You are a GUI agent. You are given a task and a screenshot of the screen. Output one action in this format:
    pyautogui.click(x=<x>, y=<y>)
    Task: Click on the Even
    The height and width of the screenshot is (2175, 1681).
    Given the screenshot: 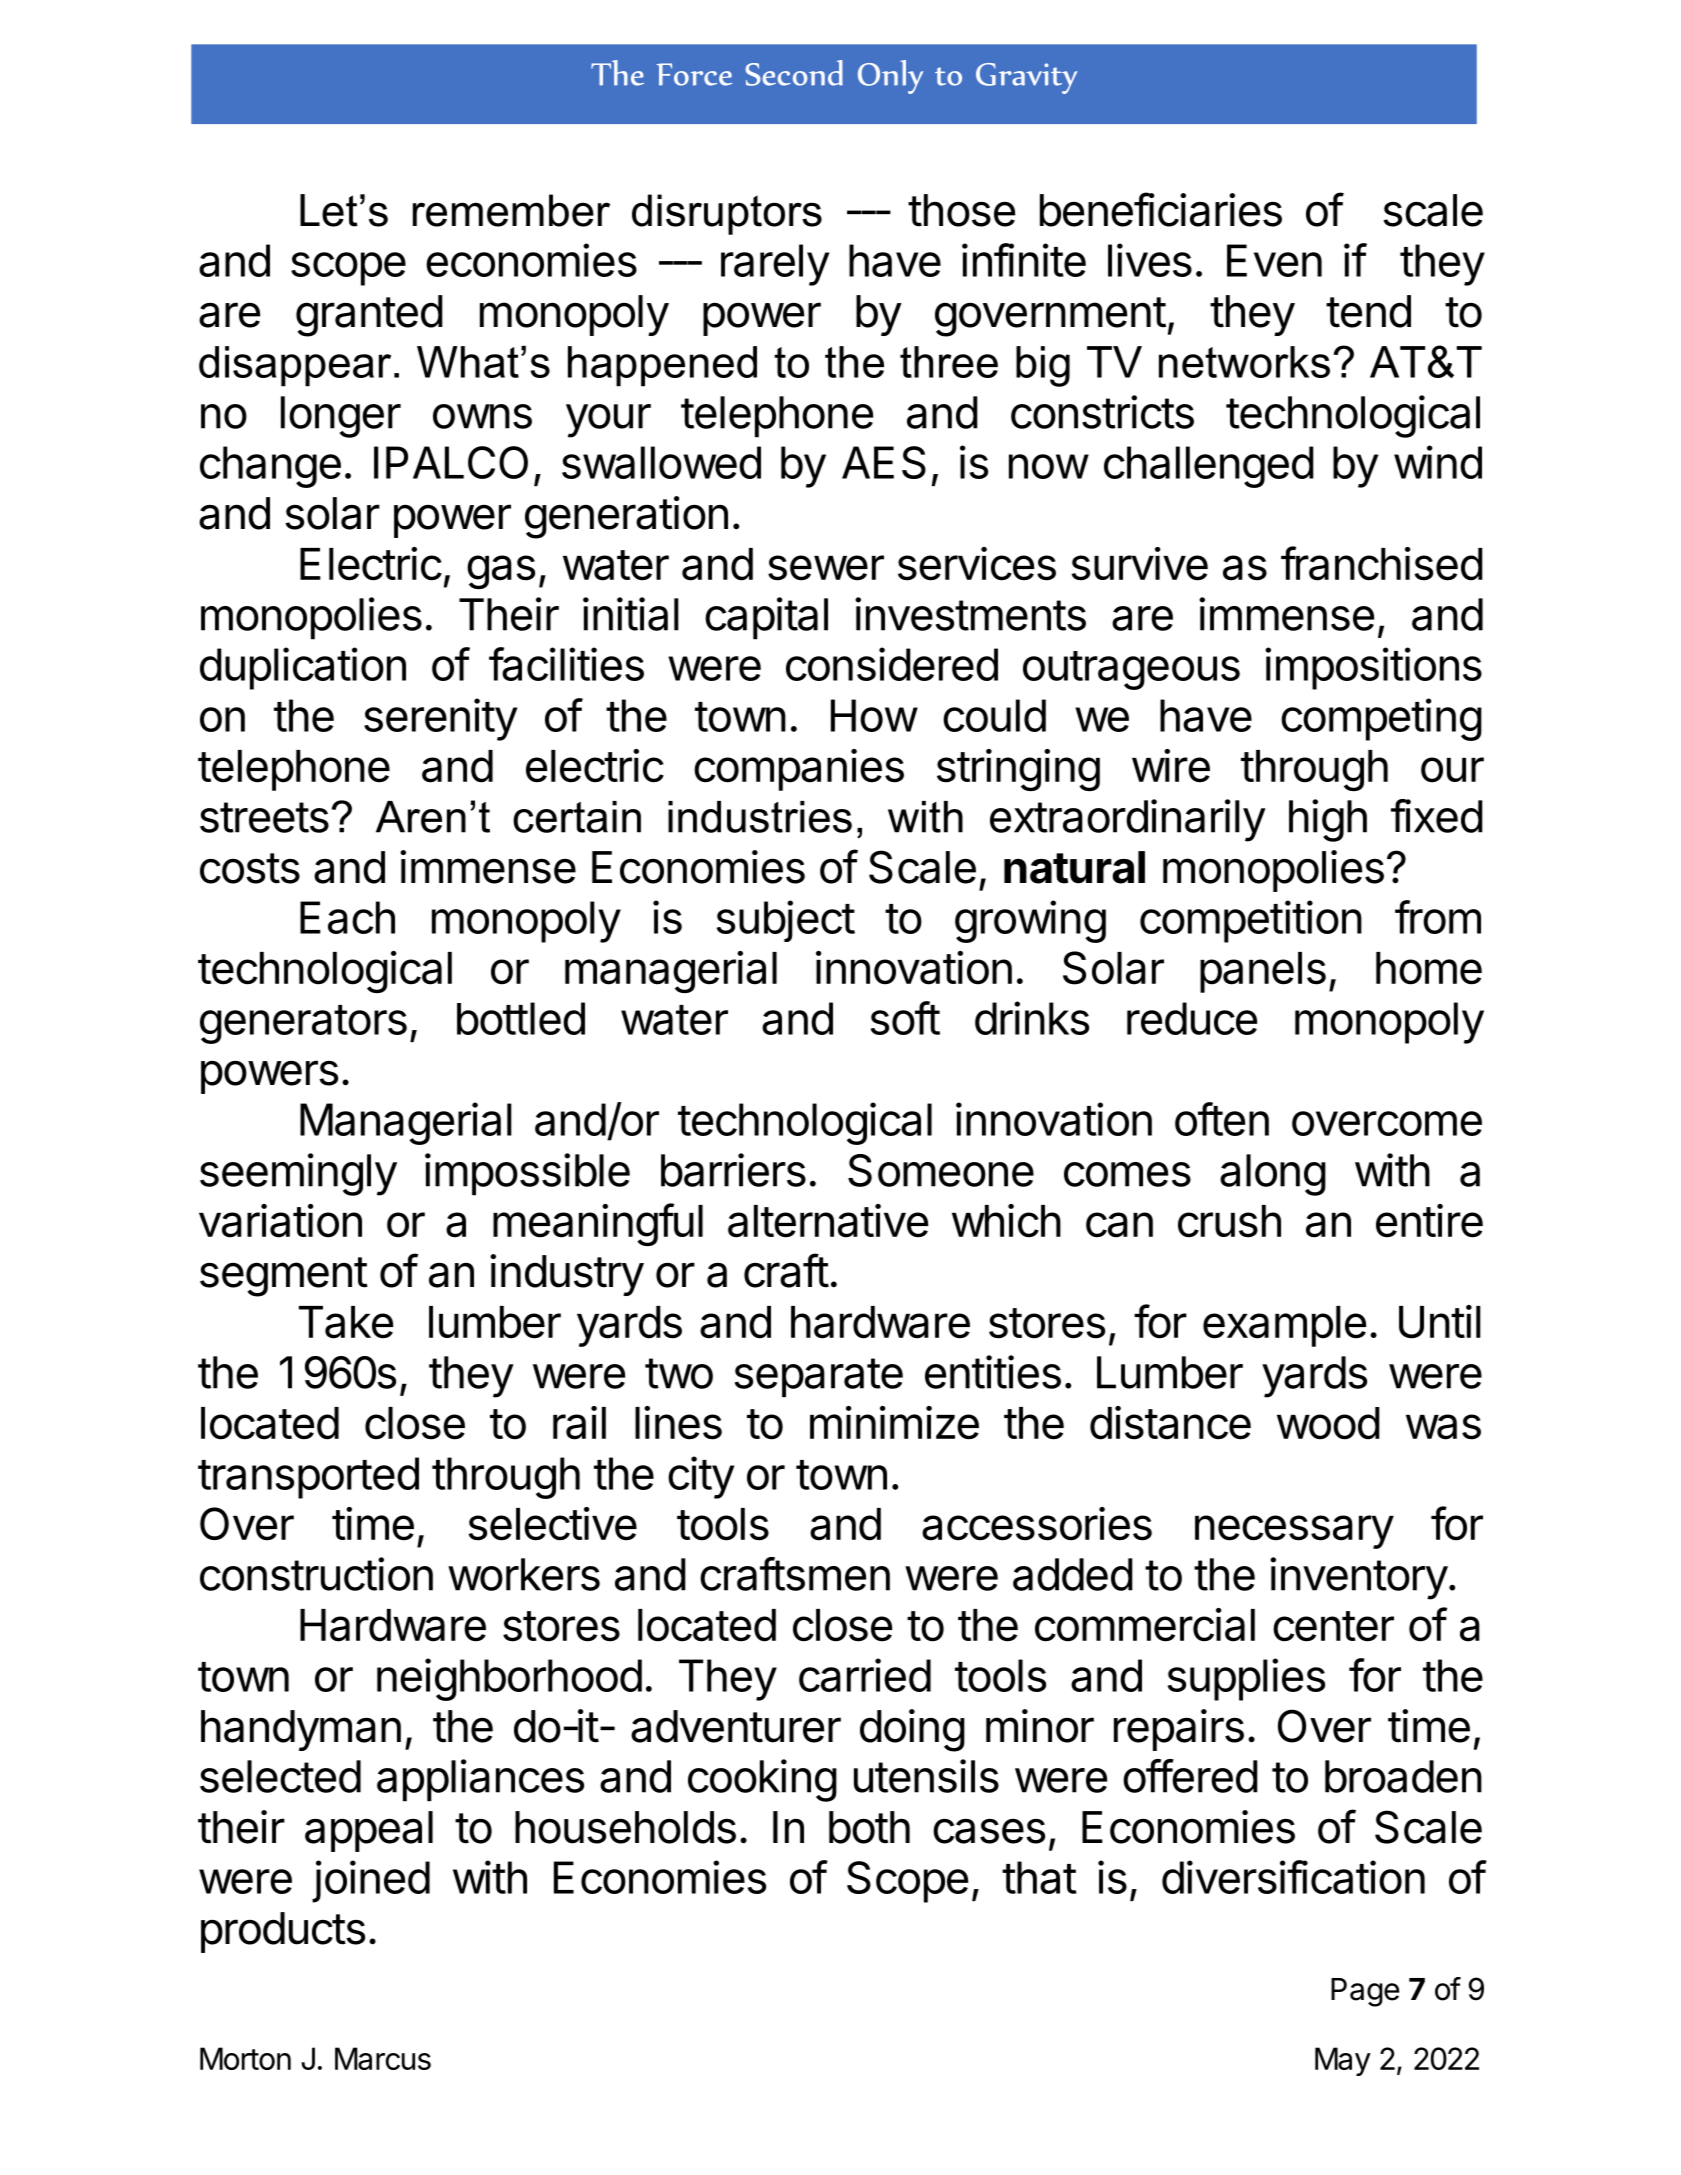 What is the action you would take?
    pyautogui.click(x=1274, y=260)
